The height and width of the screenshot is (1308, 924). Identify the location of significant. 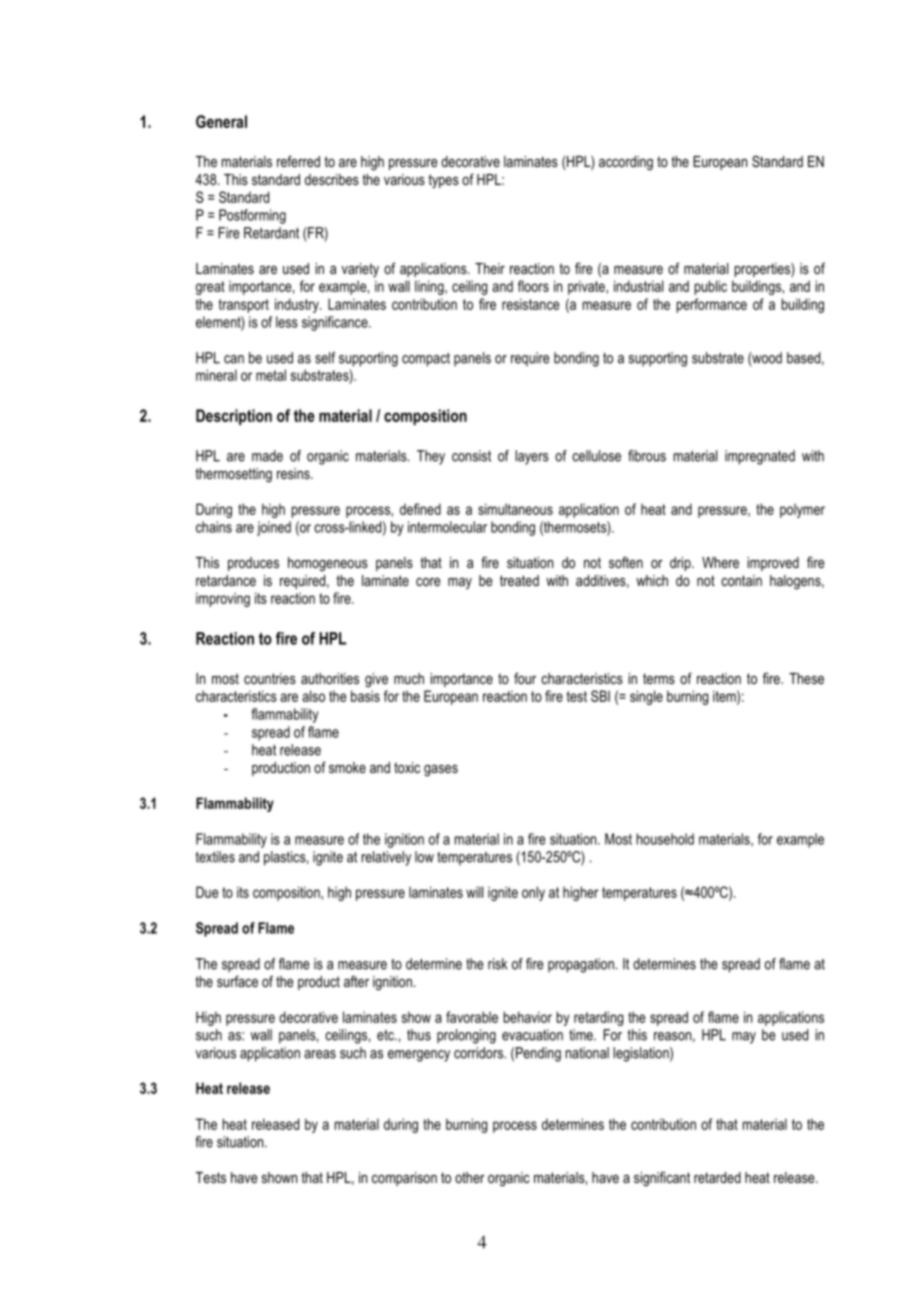
(662, 1178).
